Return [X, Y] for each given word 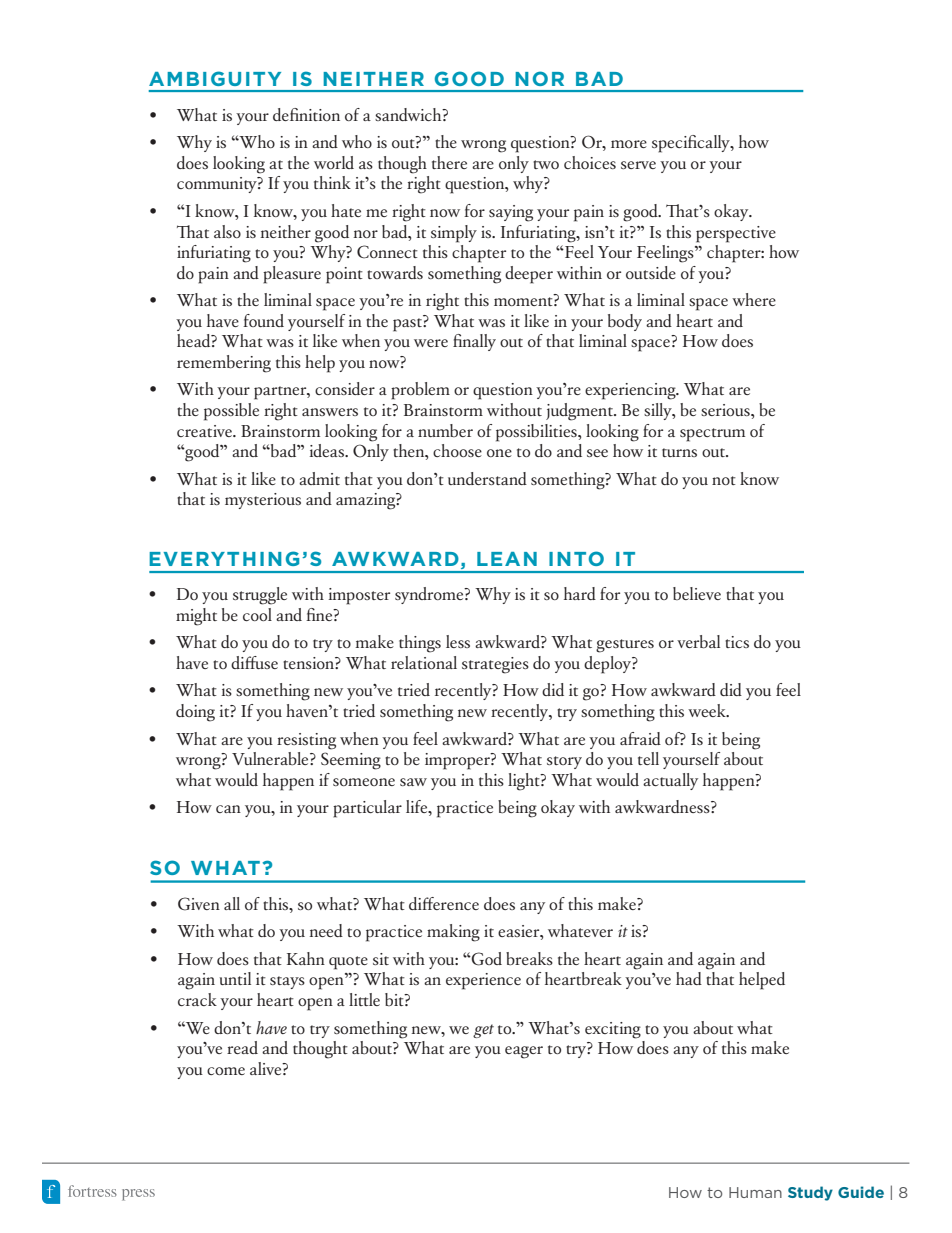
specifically [692, 144]
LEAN [507, 559]
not [724, 480]
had [689, 978]
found [263, 320]
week [708, 710]
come [226, 1071]
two [546, 164]
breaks [529, 958]
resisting [306, 741]
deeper [529, 275]
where [754, 299]
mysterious [263, 501]
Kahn [306, 958]
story [564, 762]
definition [306, 114]
